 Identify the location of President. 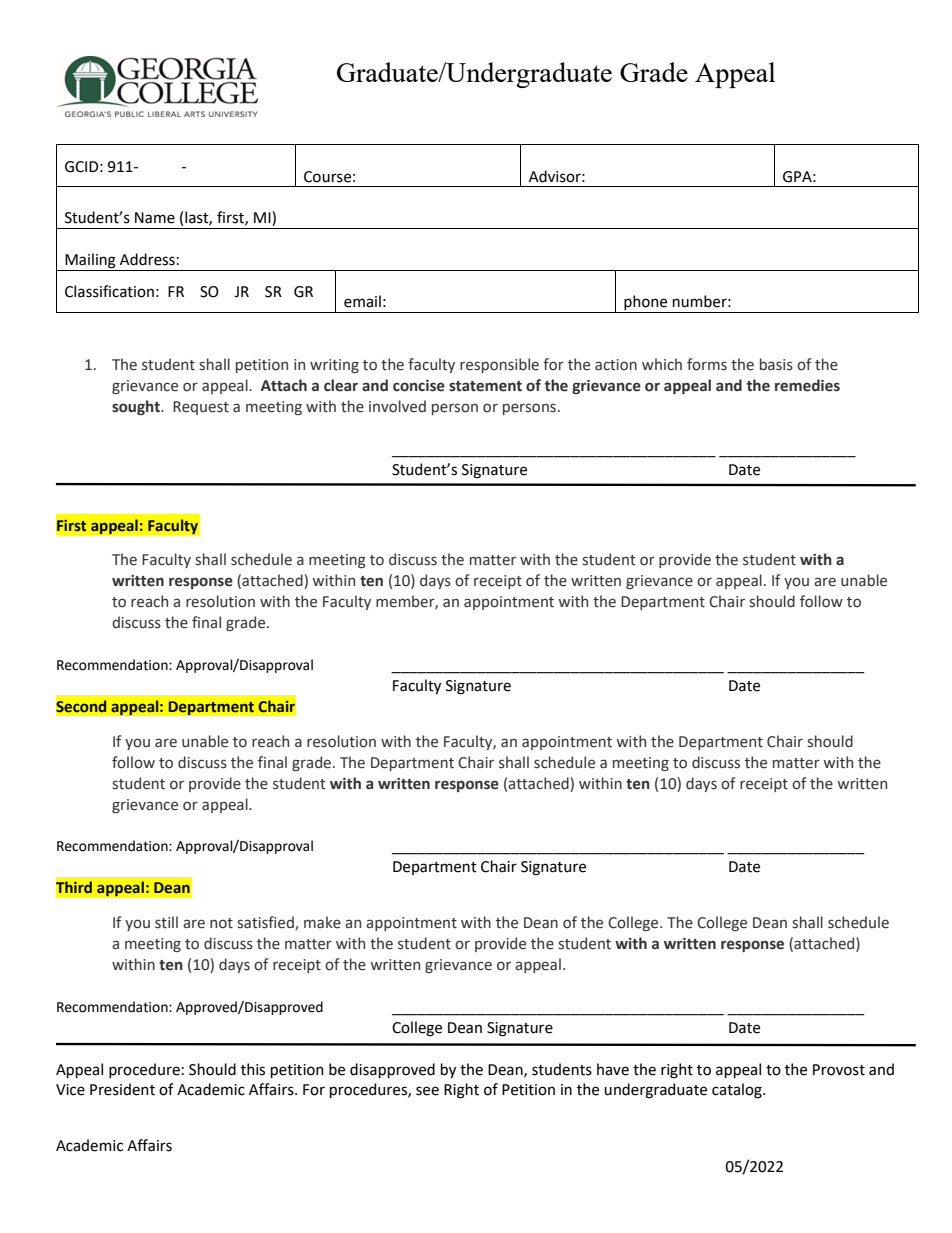
(122, 1089).
